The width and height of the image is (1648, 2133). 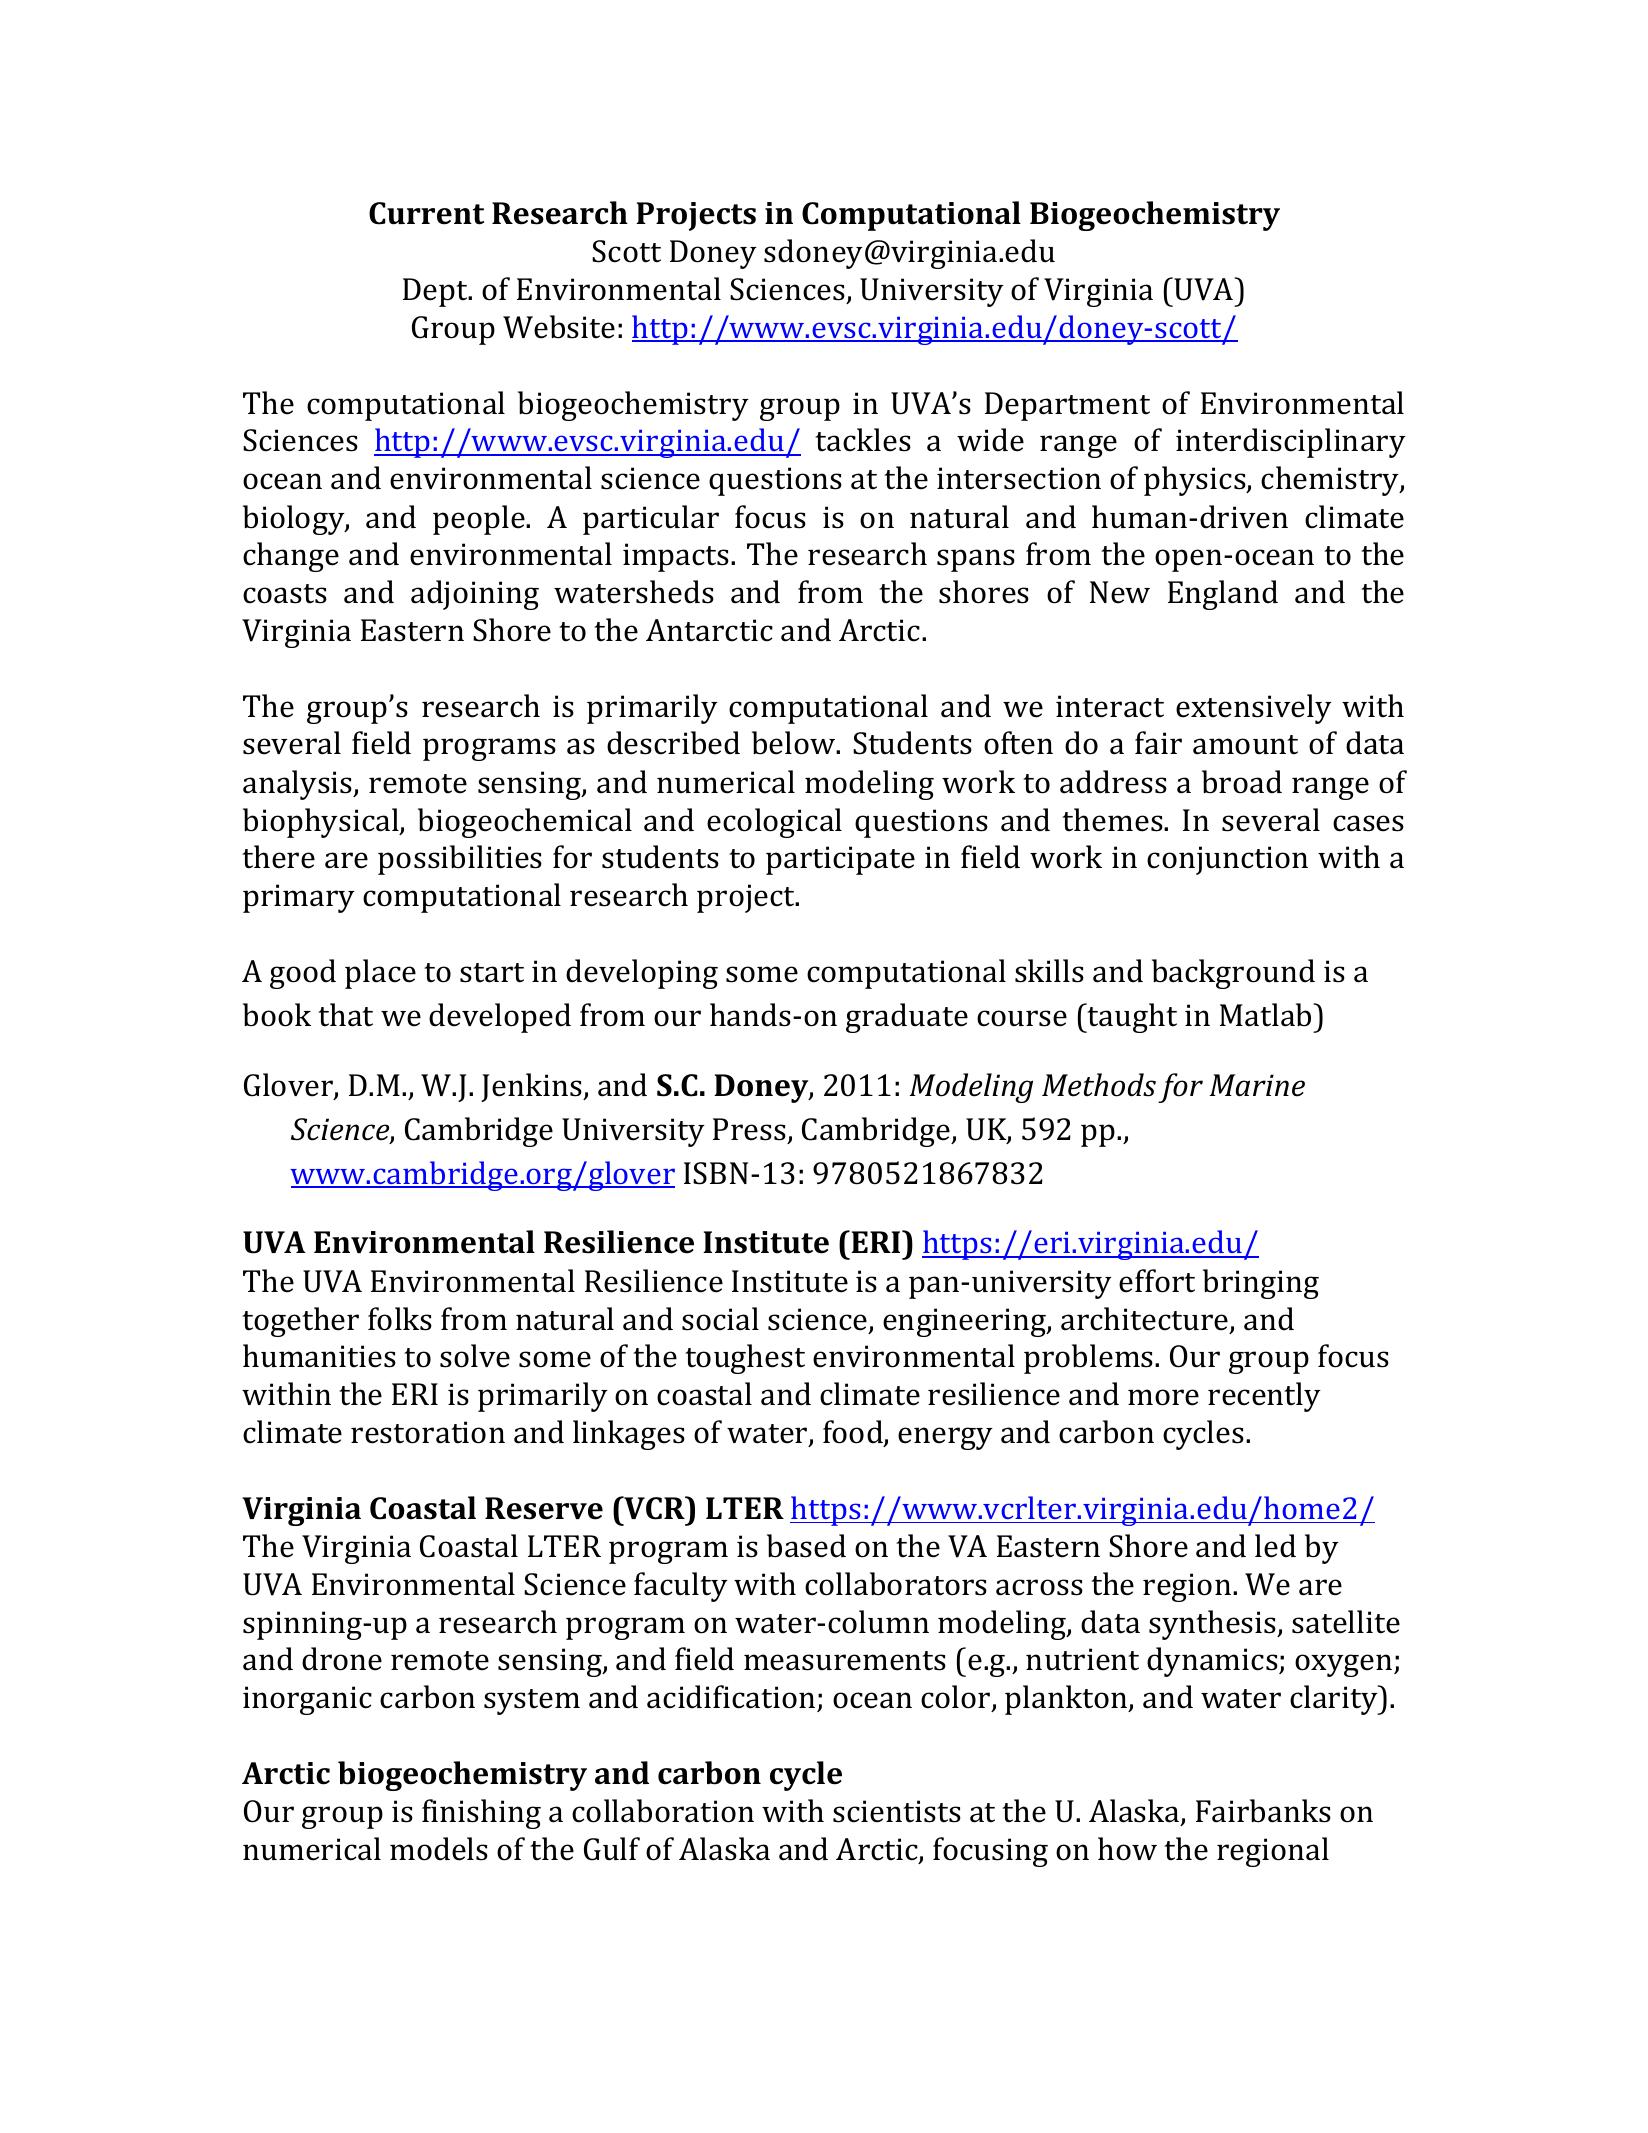 I want to click on Dept, so click(x=436, y=292).
